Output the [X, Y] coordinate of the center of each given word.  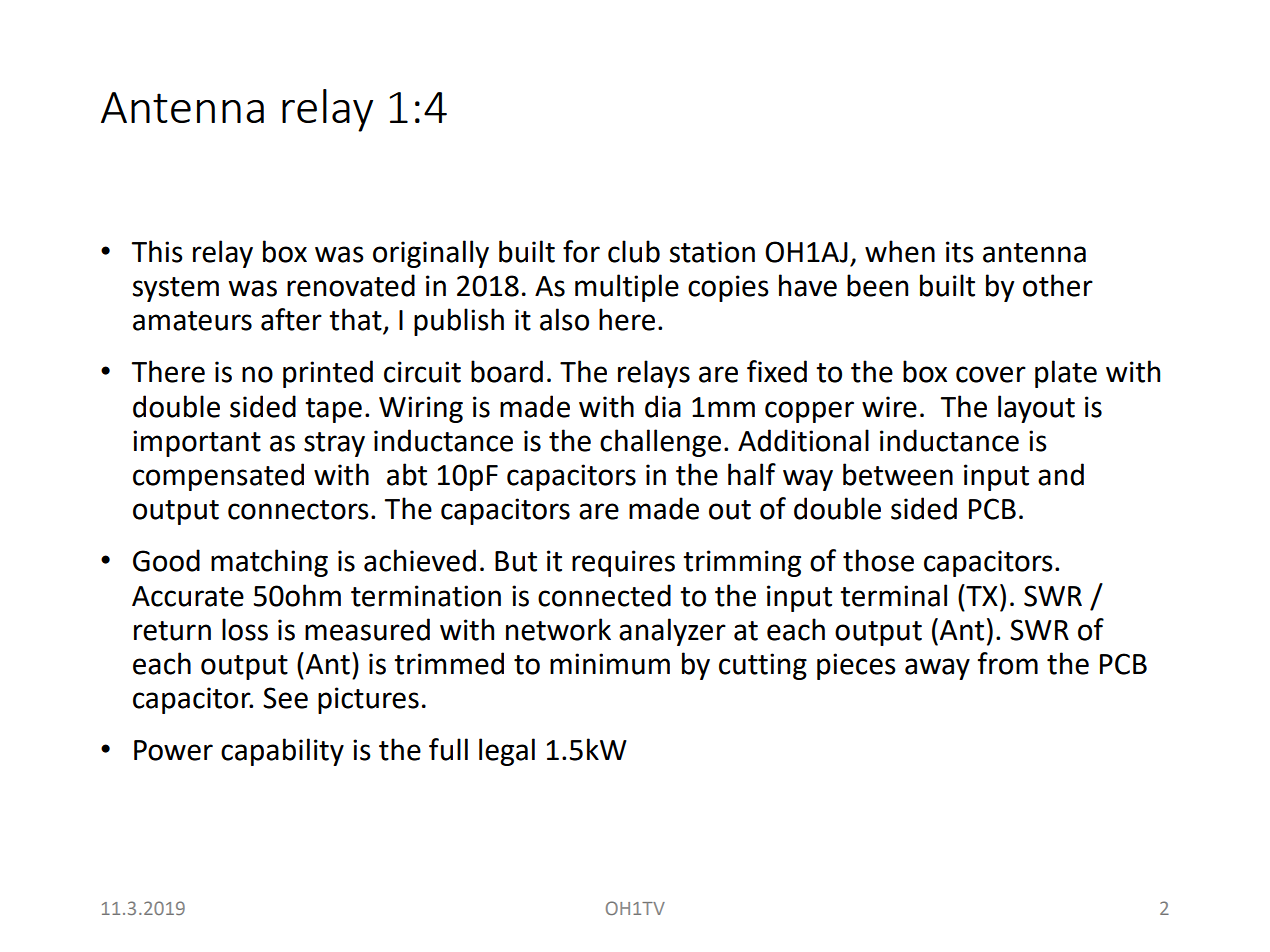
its [960, 252]
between [898, 474]
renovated [351, 285]
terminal [893, 595]
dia [663, 406]
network [558, 629]
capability [282, 752]
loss [245, 629]
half [752, 474]
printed [328, 374]
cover [991, 374]
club [634, 251]
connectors [298, 510]
